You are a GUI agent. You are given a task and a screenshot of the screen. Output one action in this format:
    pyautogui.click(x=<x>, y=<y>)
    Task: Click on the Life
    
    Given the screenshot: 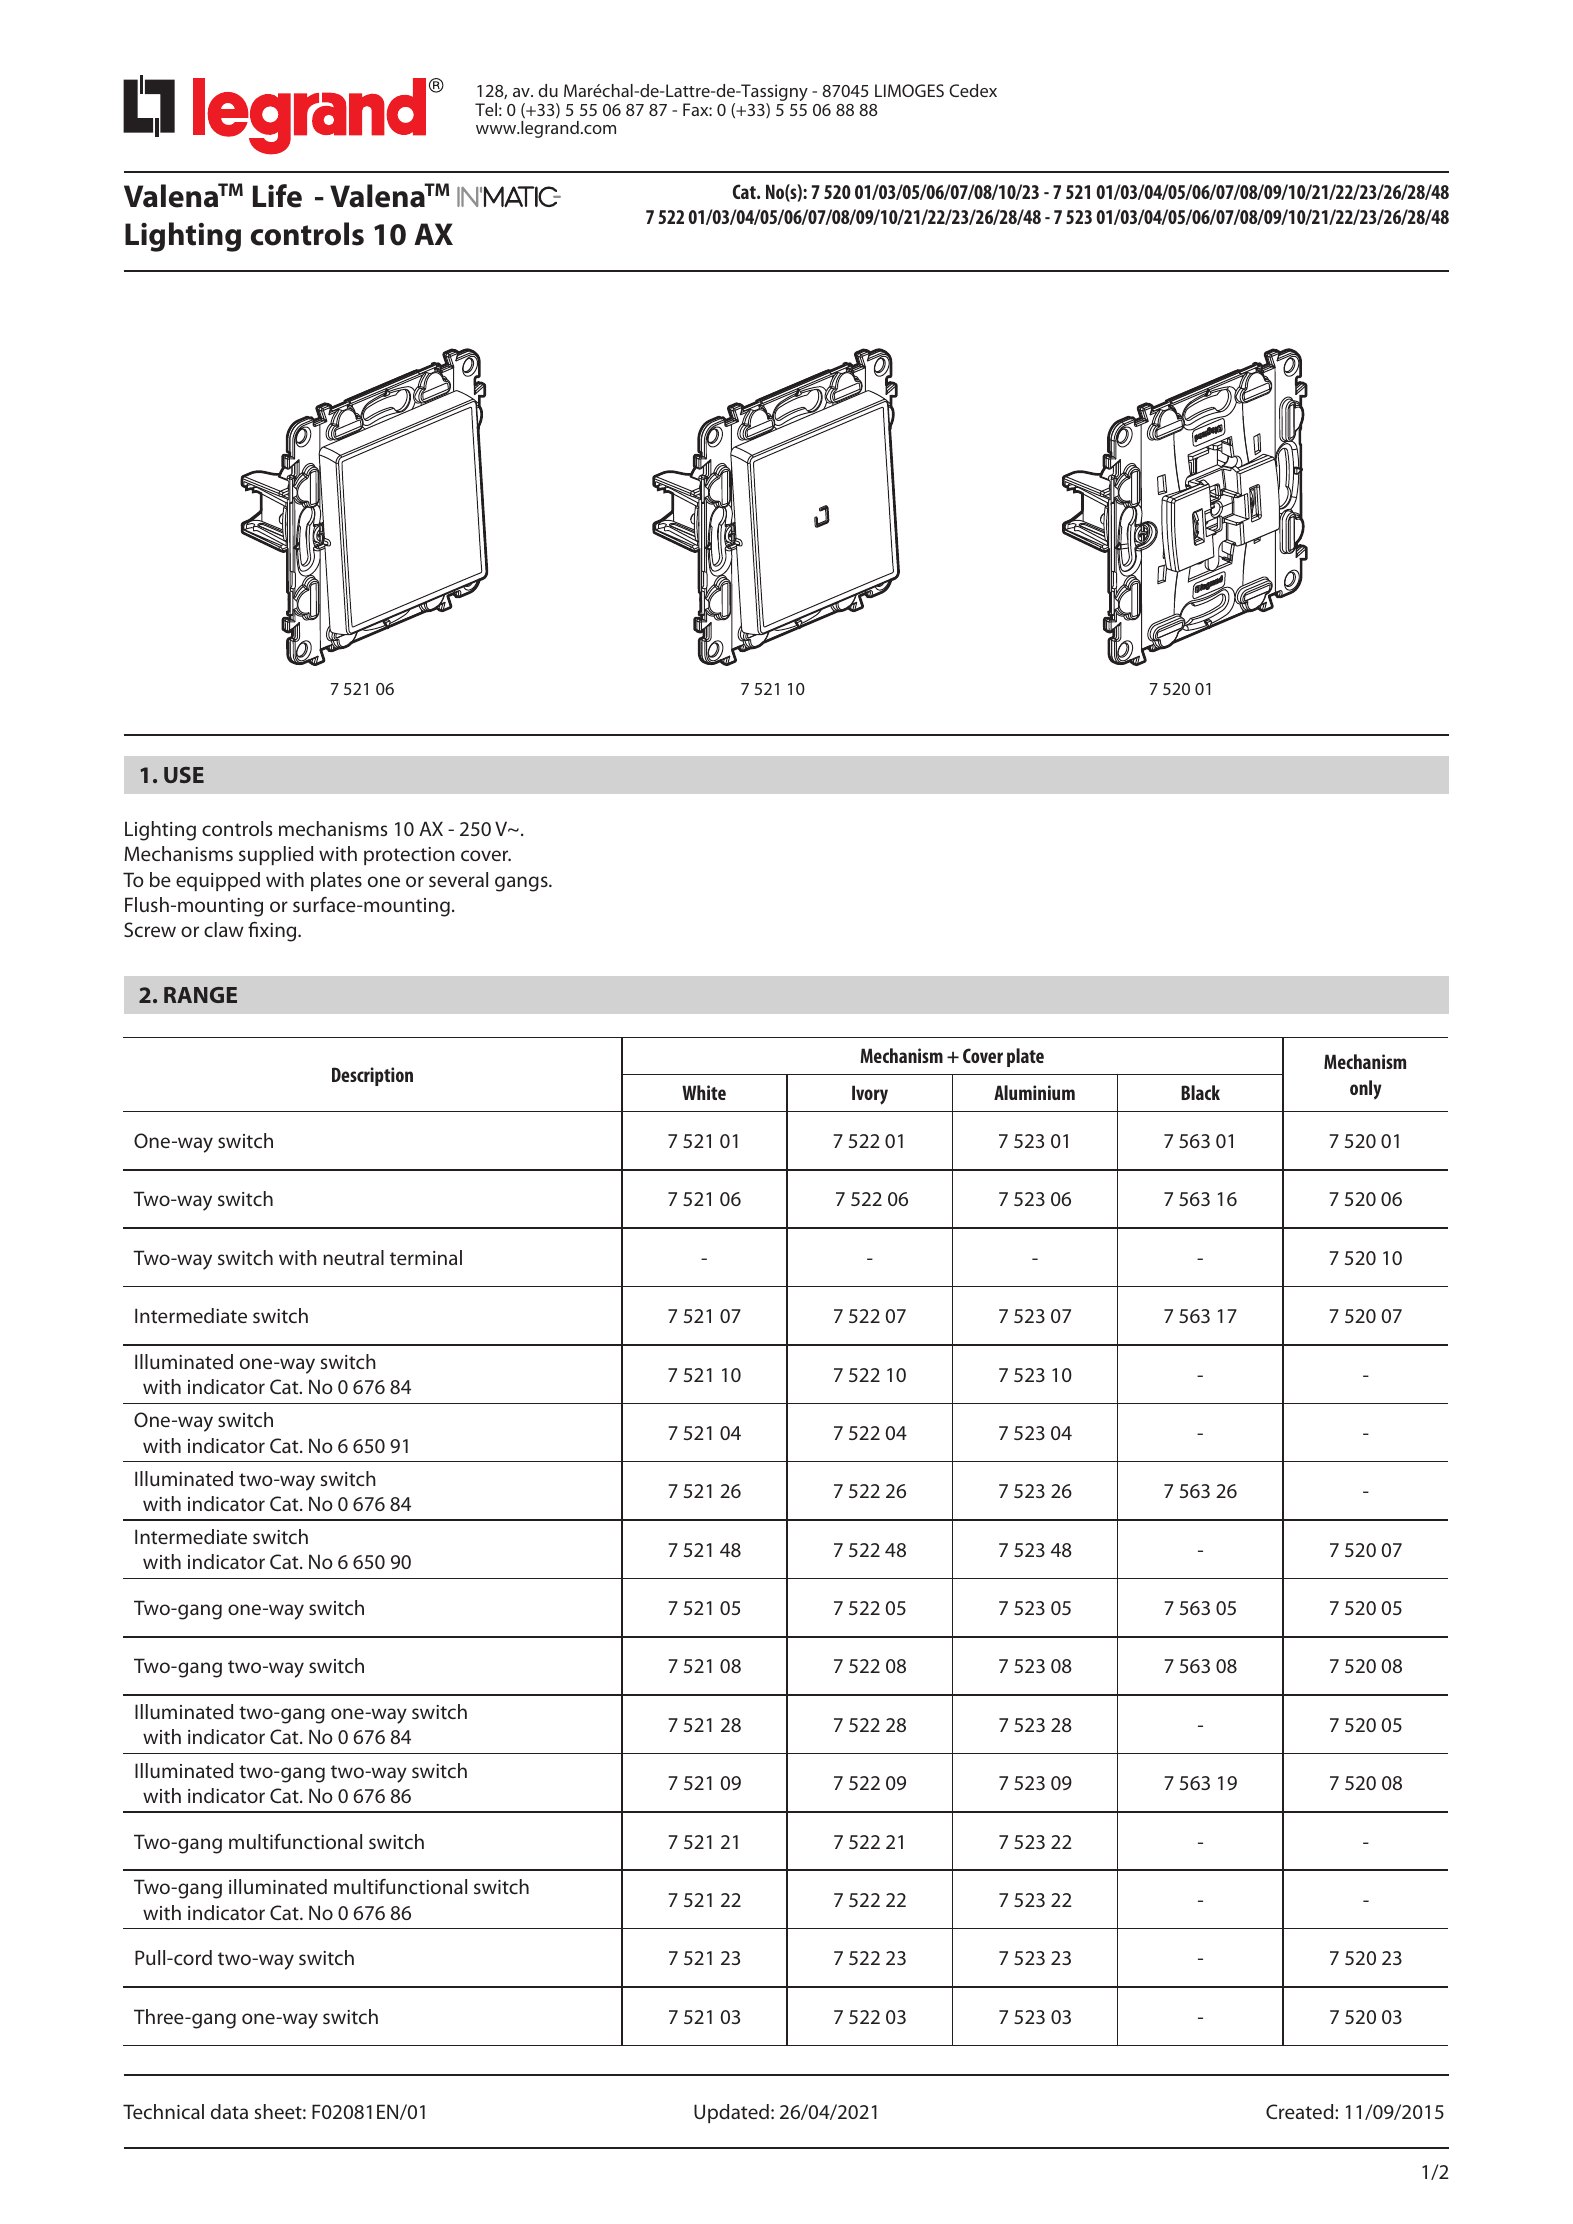 What is the action you would take?
    pyautogui.click(x=277, y=196)
